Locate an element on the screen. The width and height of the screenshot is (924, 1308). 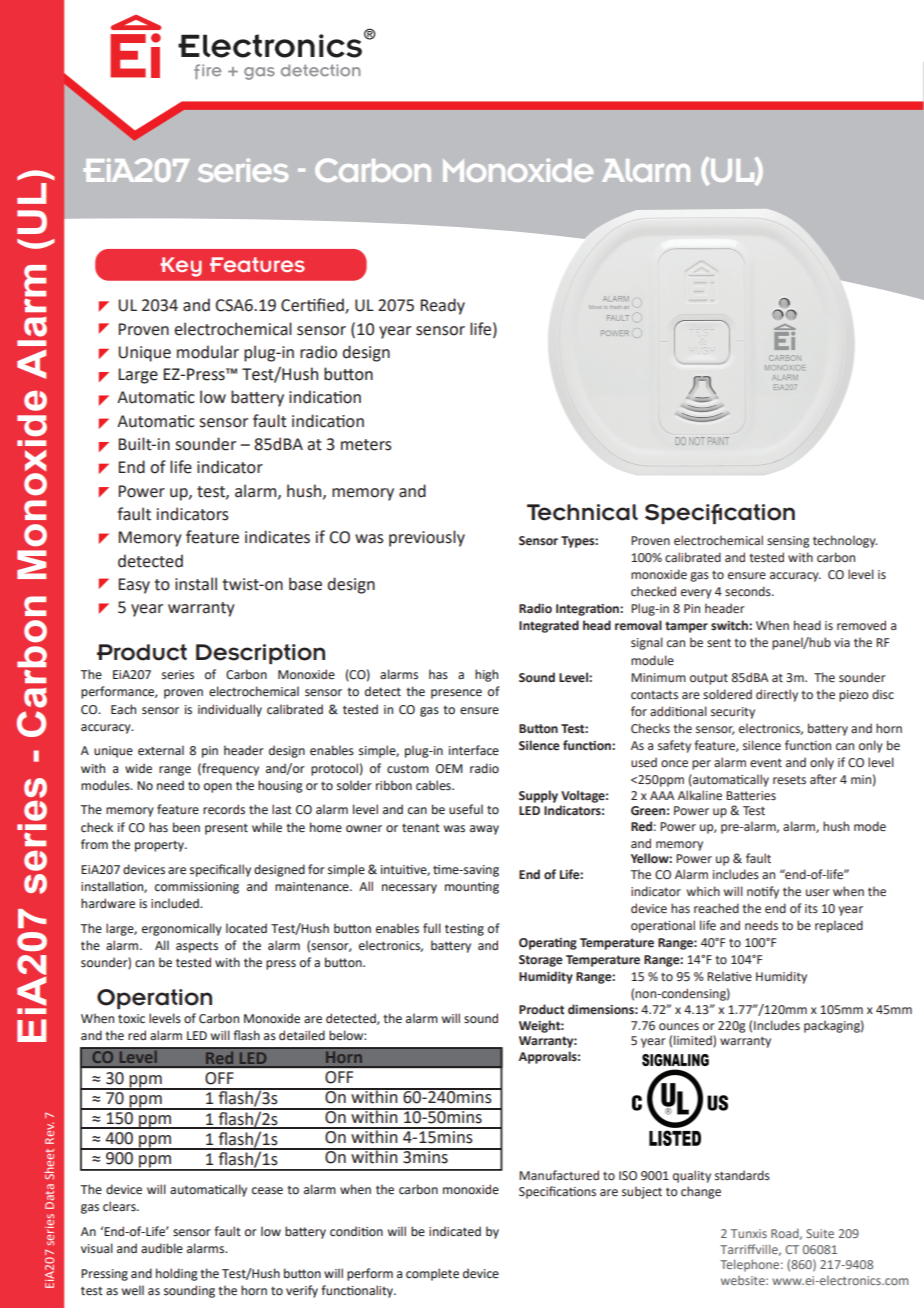
Key is located at coordinates (181, 267).
